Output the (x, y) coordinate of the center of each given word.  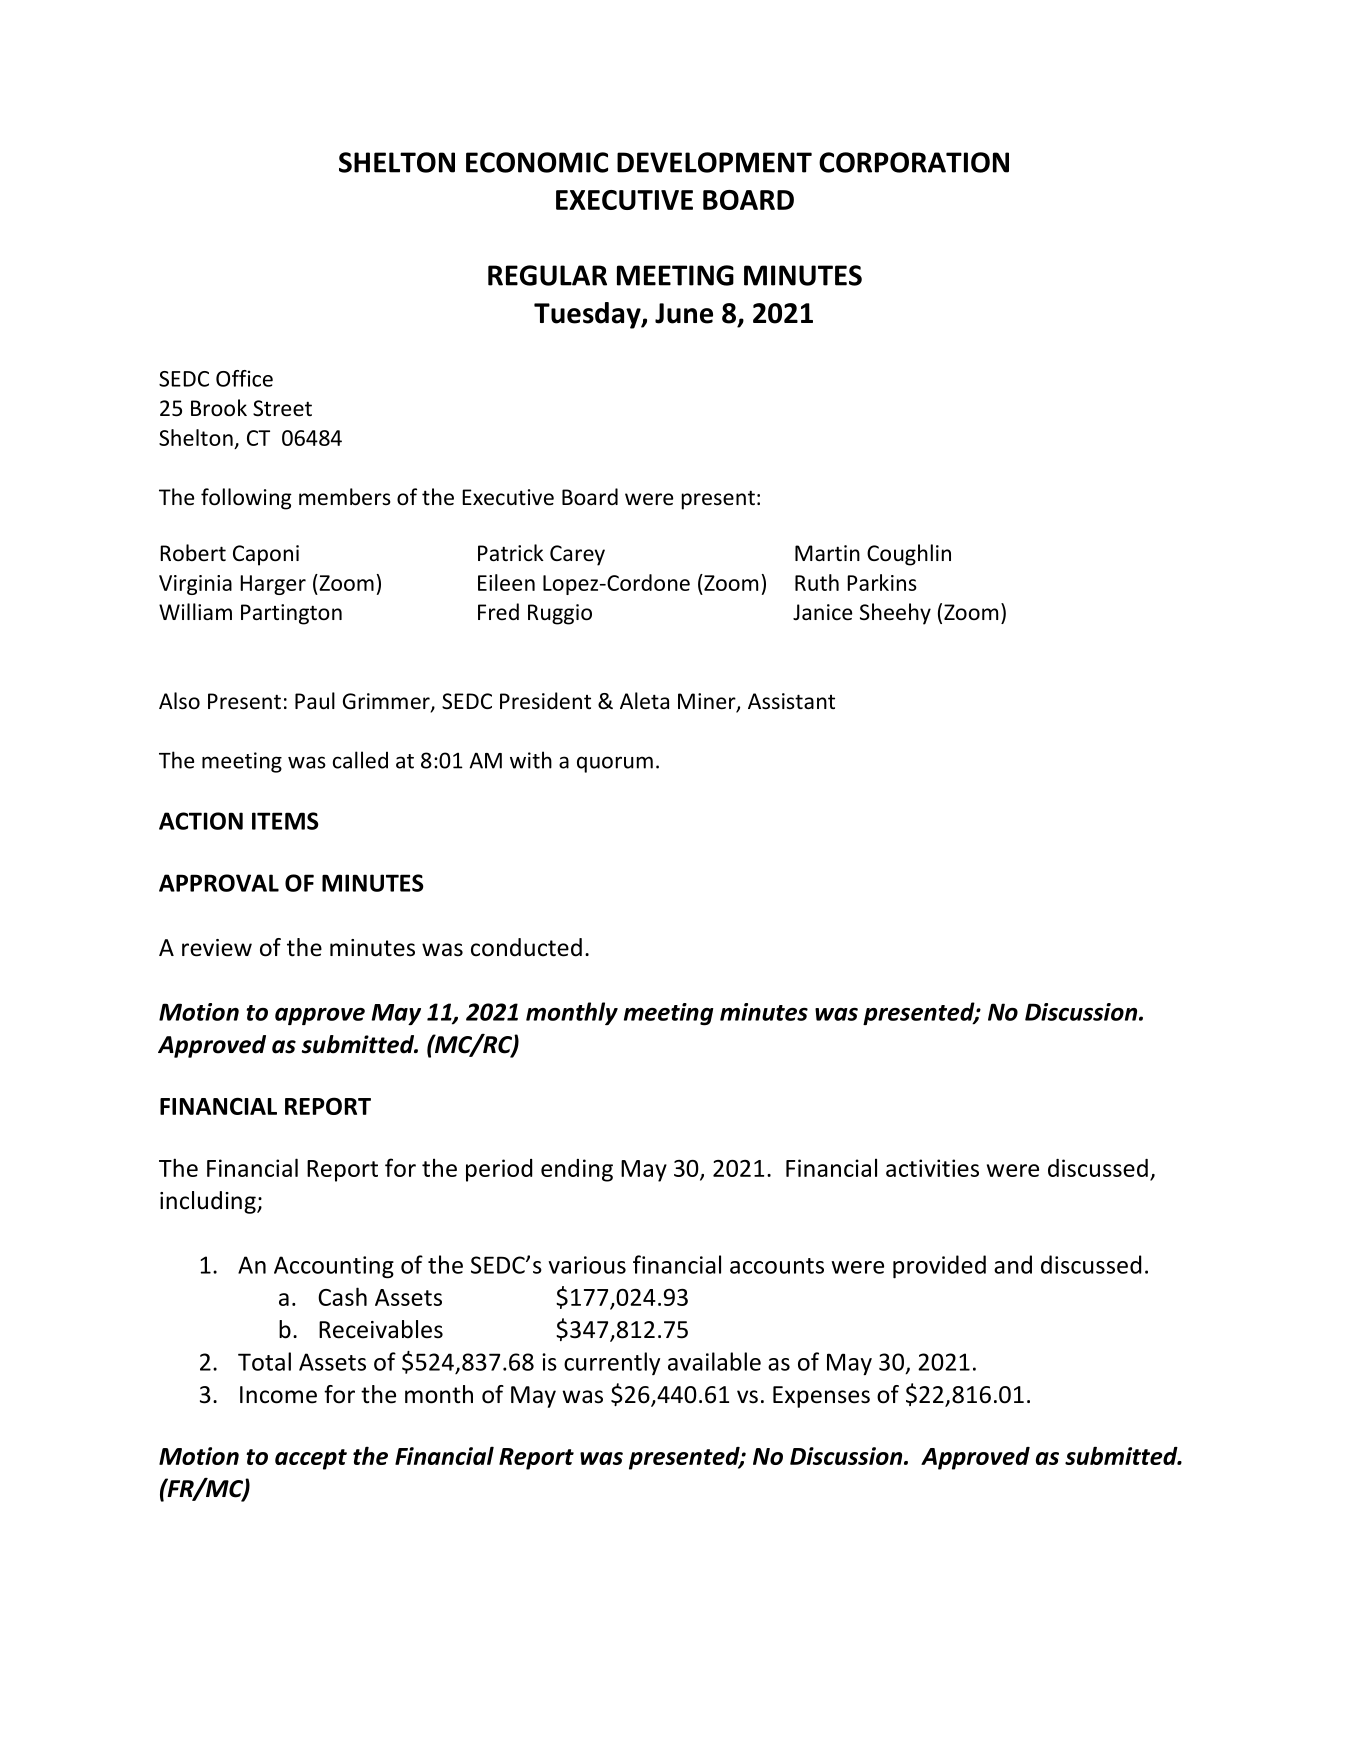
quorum (615, 764)
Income (278, 1395)
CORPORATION (914, 162)
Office (244, 378)
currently (612, 1363)
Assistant (791, 701)
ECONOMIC (537, 162)
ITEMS (285, 821)
